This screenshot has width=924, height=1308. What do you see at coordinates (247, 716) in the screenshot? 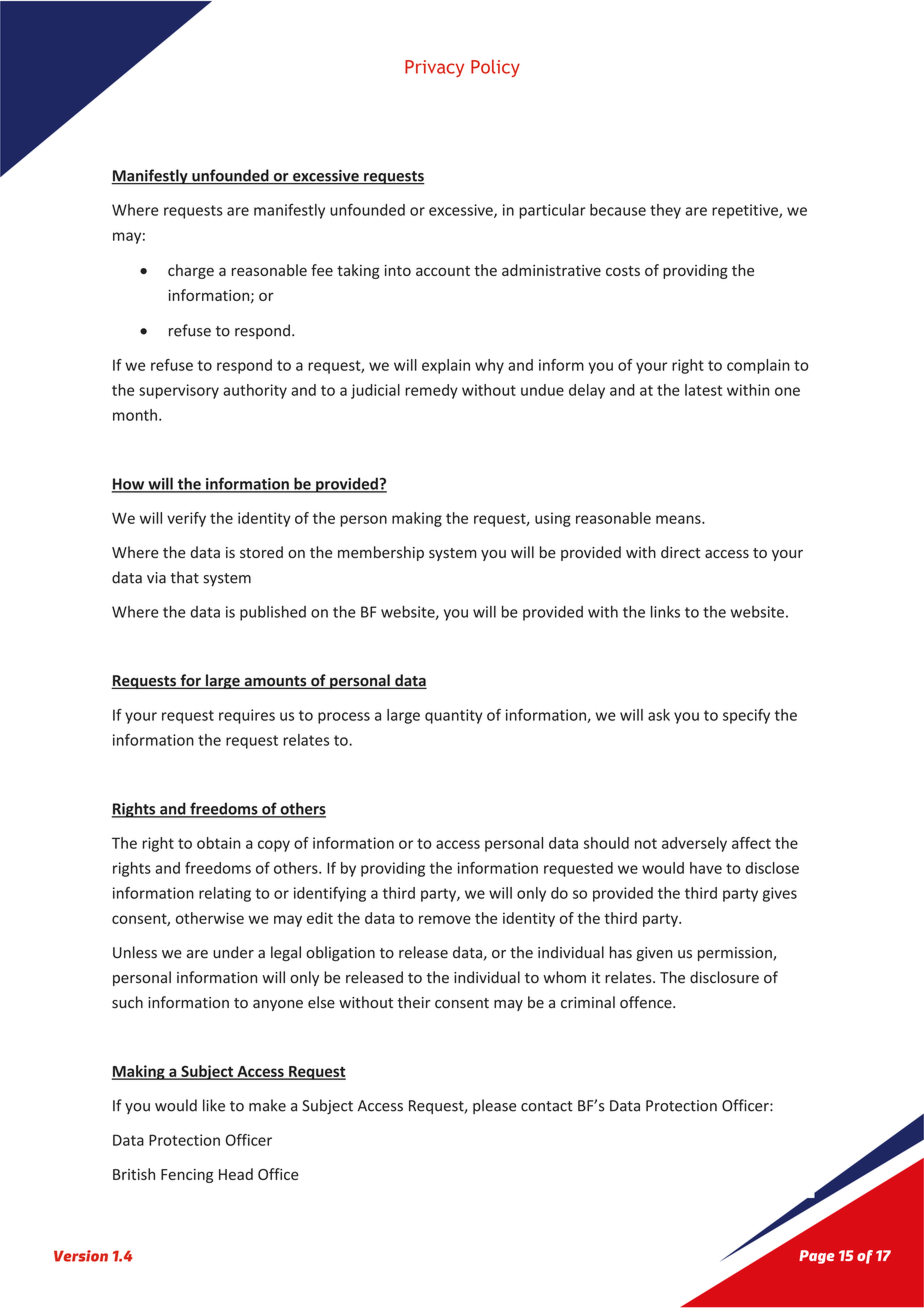
I see `requires` at bounding box center [247, 716].
